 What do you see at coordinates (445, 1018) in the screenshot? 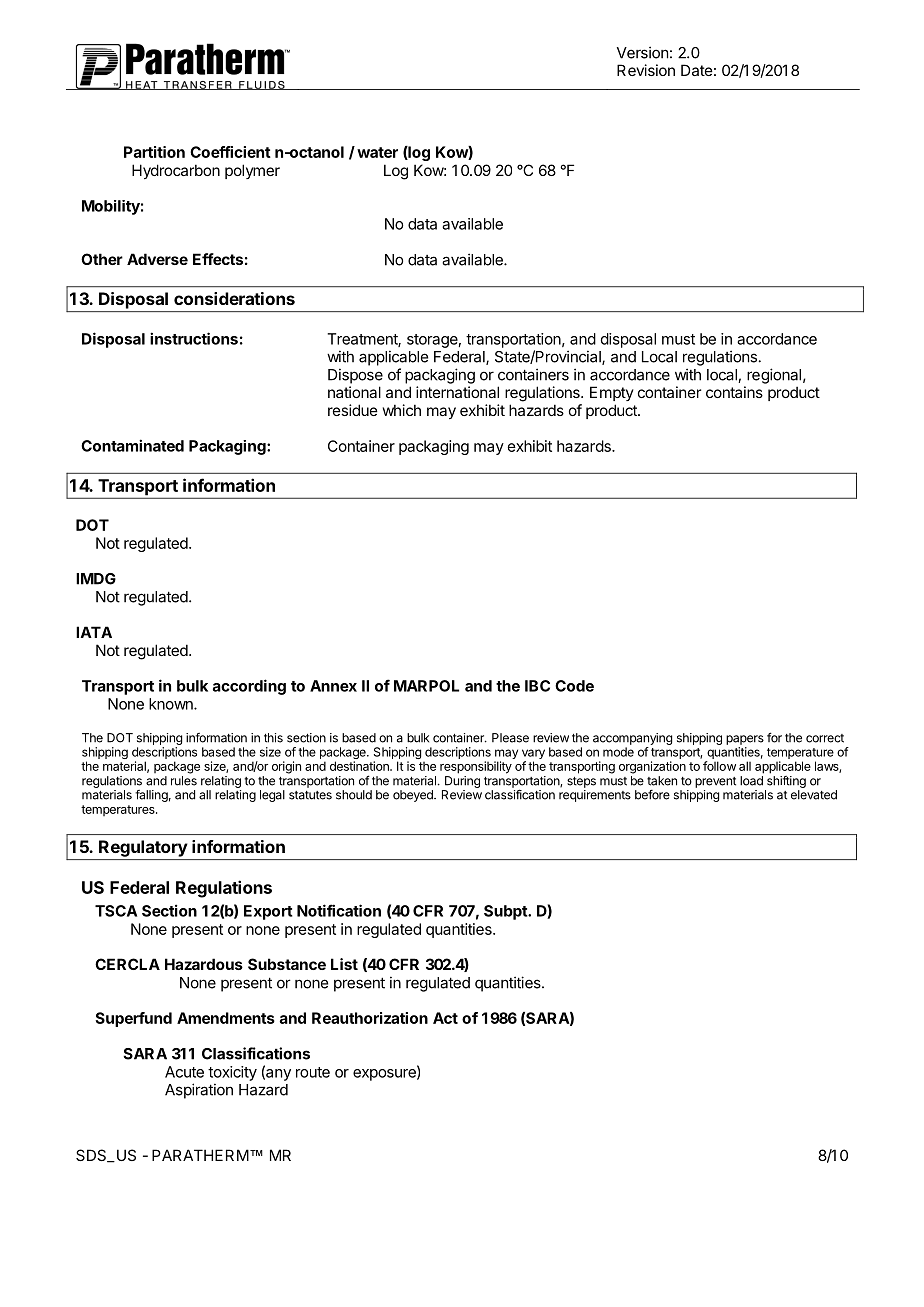
I see `Act` at bounding box center [445, 1018].
